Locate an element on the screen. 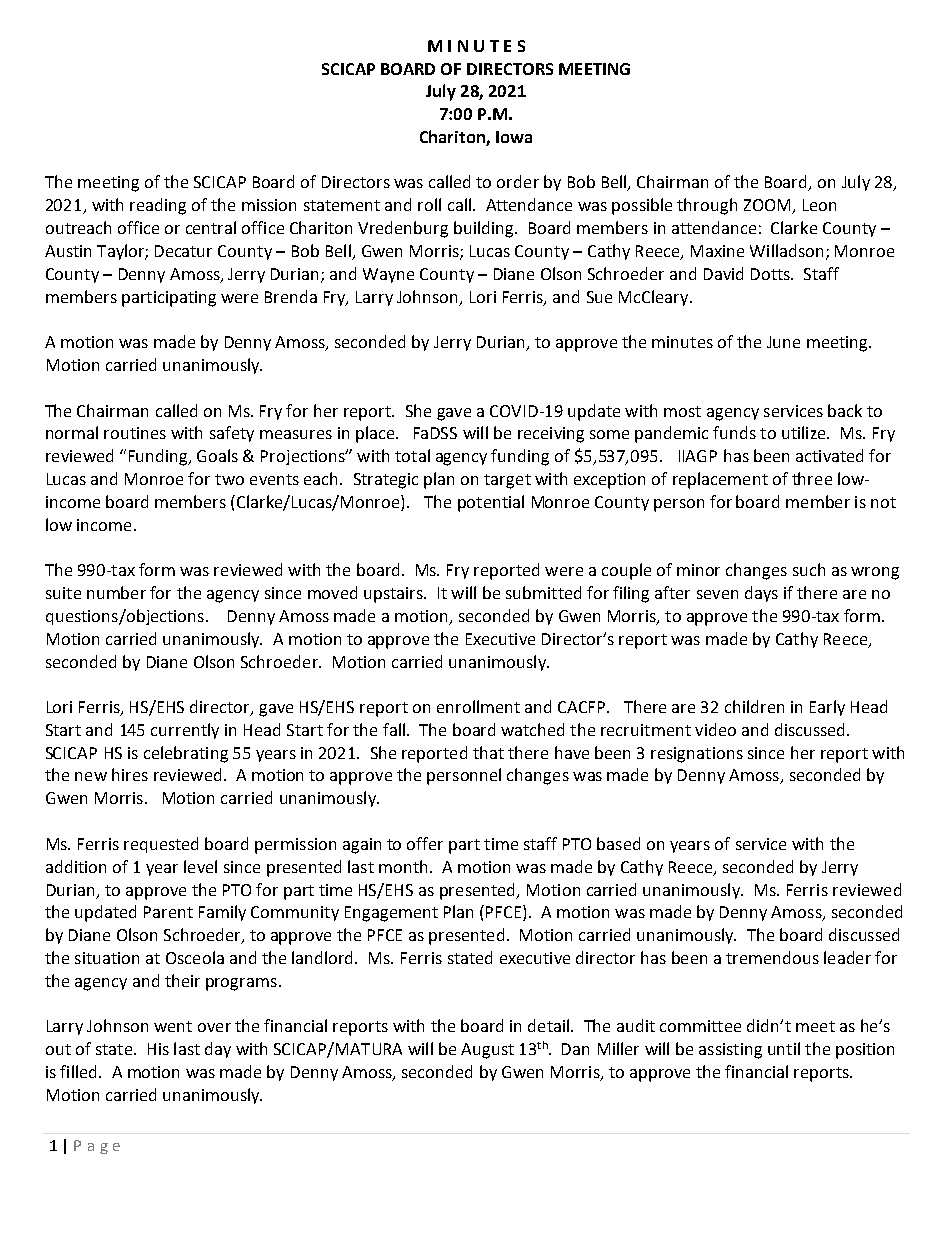 The image size is (952, 1233). resignations is located at coordinates (697, 755).
